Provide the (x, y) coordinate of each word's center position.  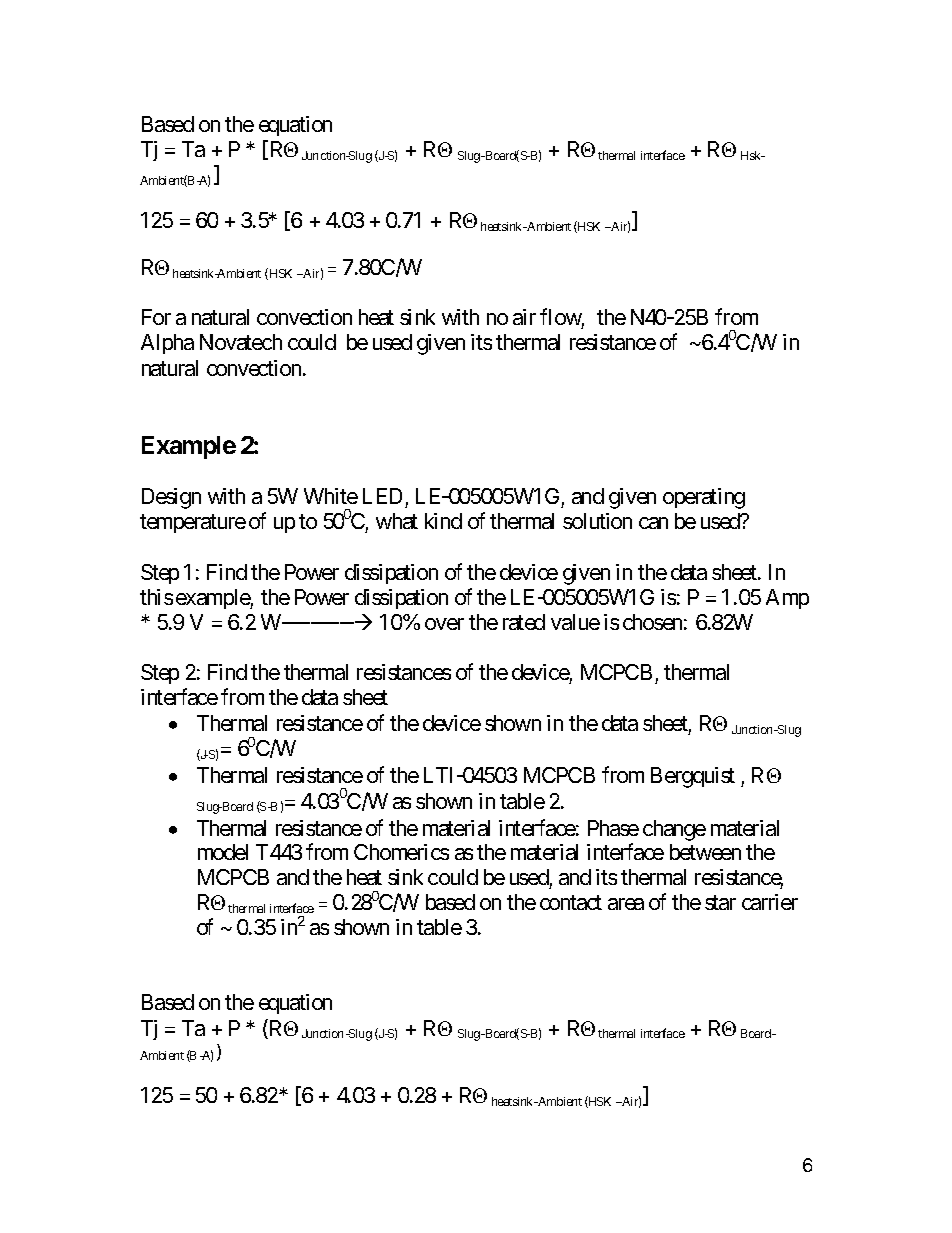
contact (571, 903)
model (223, 852)
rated (524, 622)
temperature (193, 523)
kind (443, 521)
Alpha (167, 344)
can (653, 523)
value (575, 622)
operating (704, 498)
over (444, 624)
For (156, 317)
